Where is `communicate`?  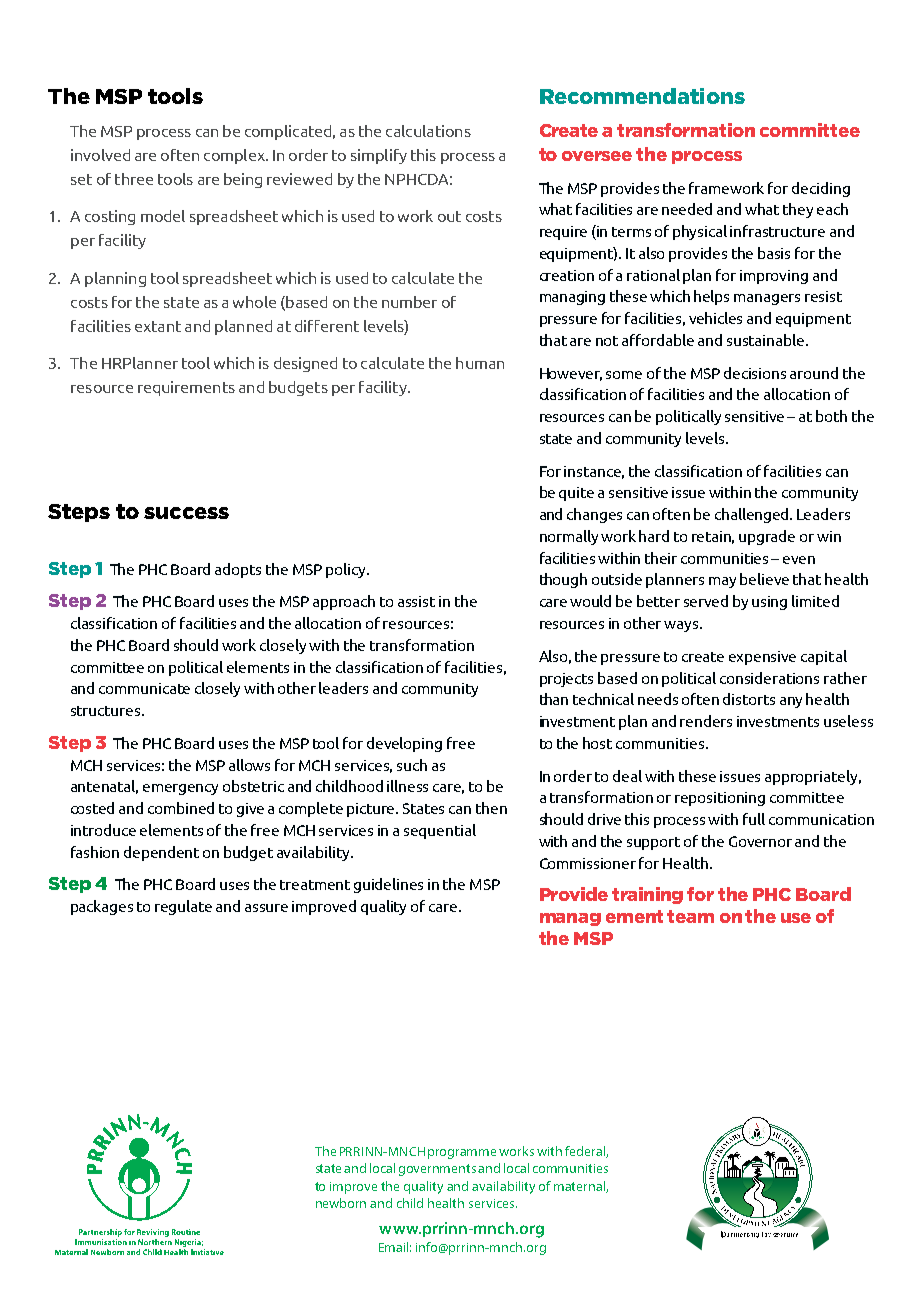
communicate is located at coordinates (144, 688).
